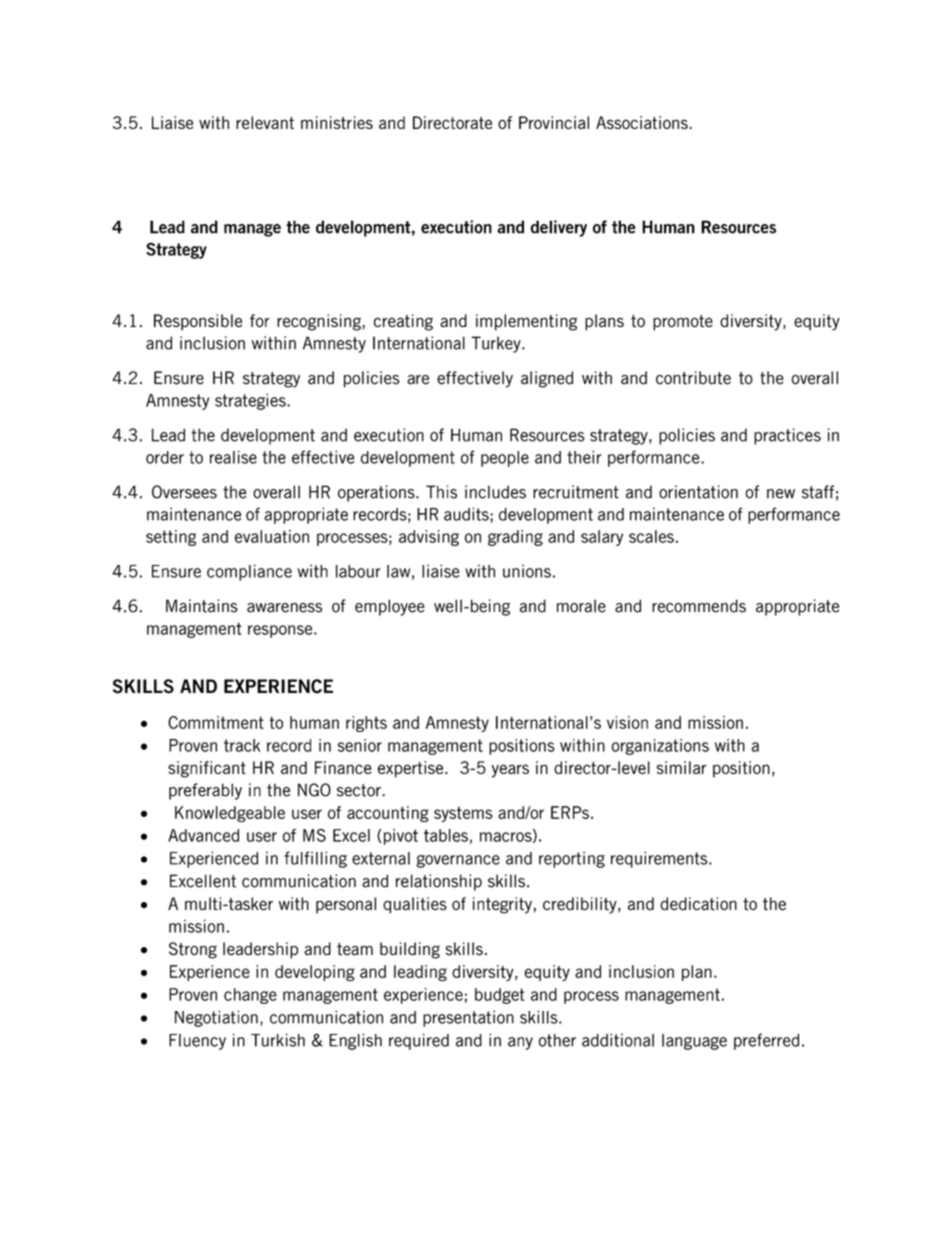 The height and width of the page is (1233, 952). What do you see at coordinates (463, 814) in the page?
I see `systems` at bounding box center [463, 814].
